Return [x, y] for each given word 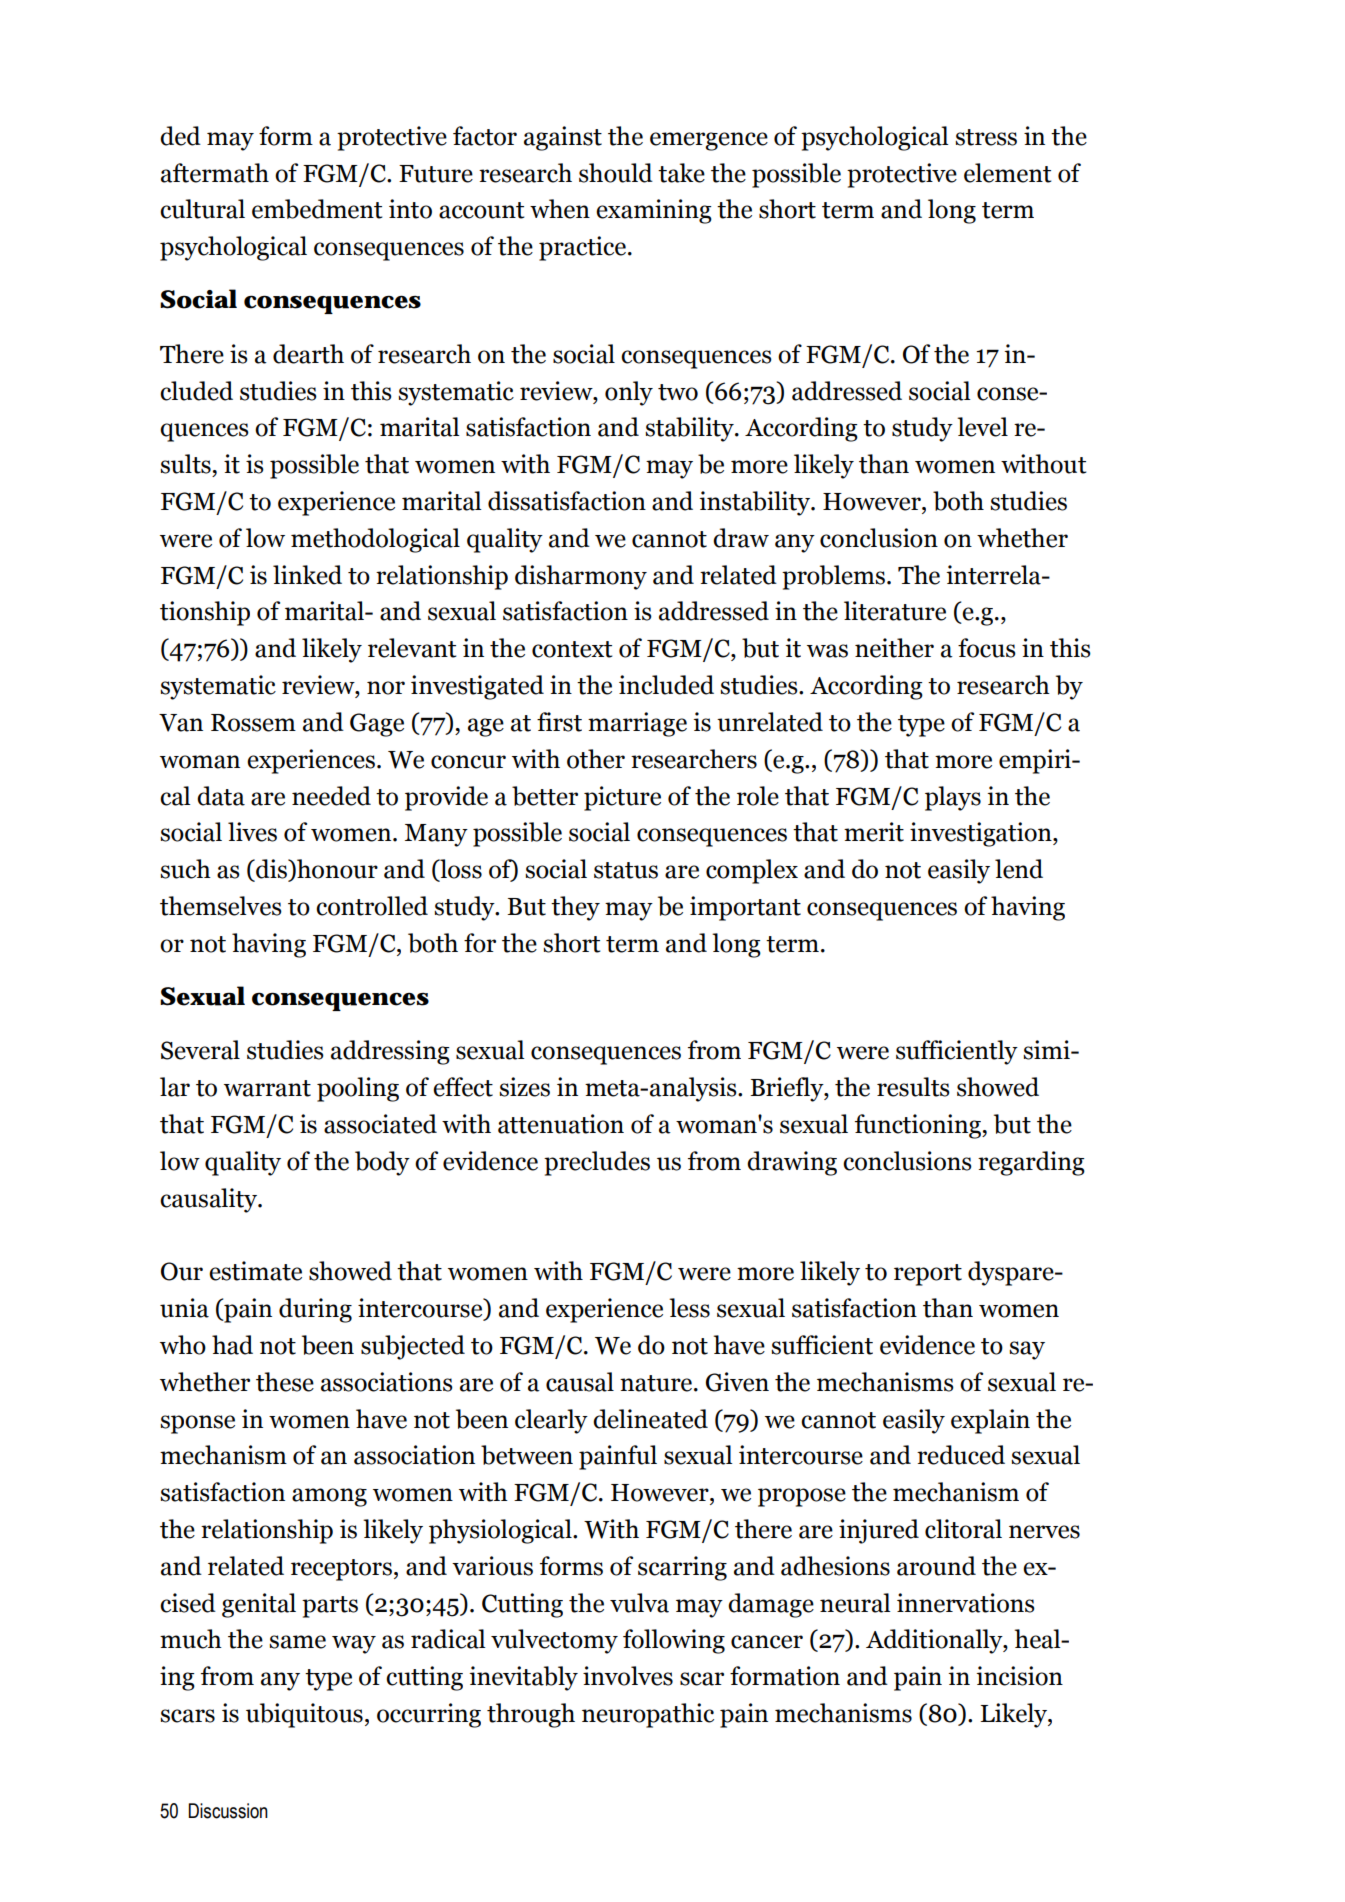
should [616, 173]
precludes [597, 1163]
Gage [377, 725]
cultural [202, 209]
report [928, 1275]
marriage [637, 724]
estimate [255, 1271]
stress [986, 137]
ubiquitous [304, 1715]
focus [987, 648]
